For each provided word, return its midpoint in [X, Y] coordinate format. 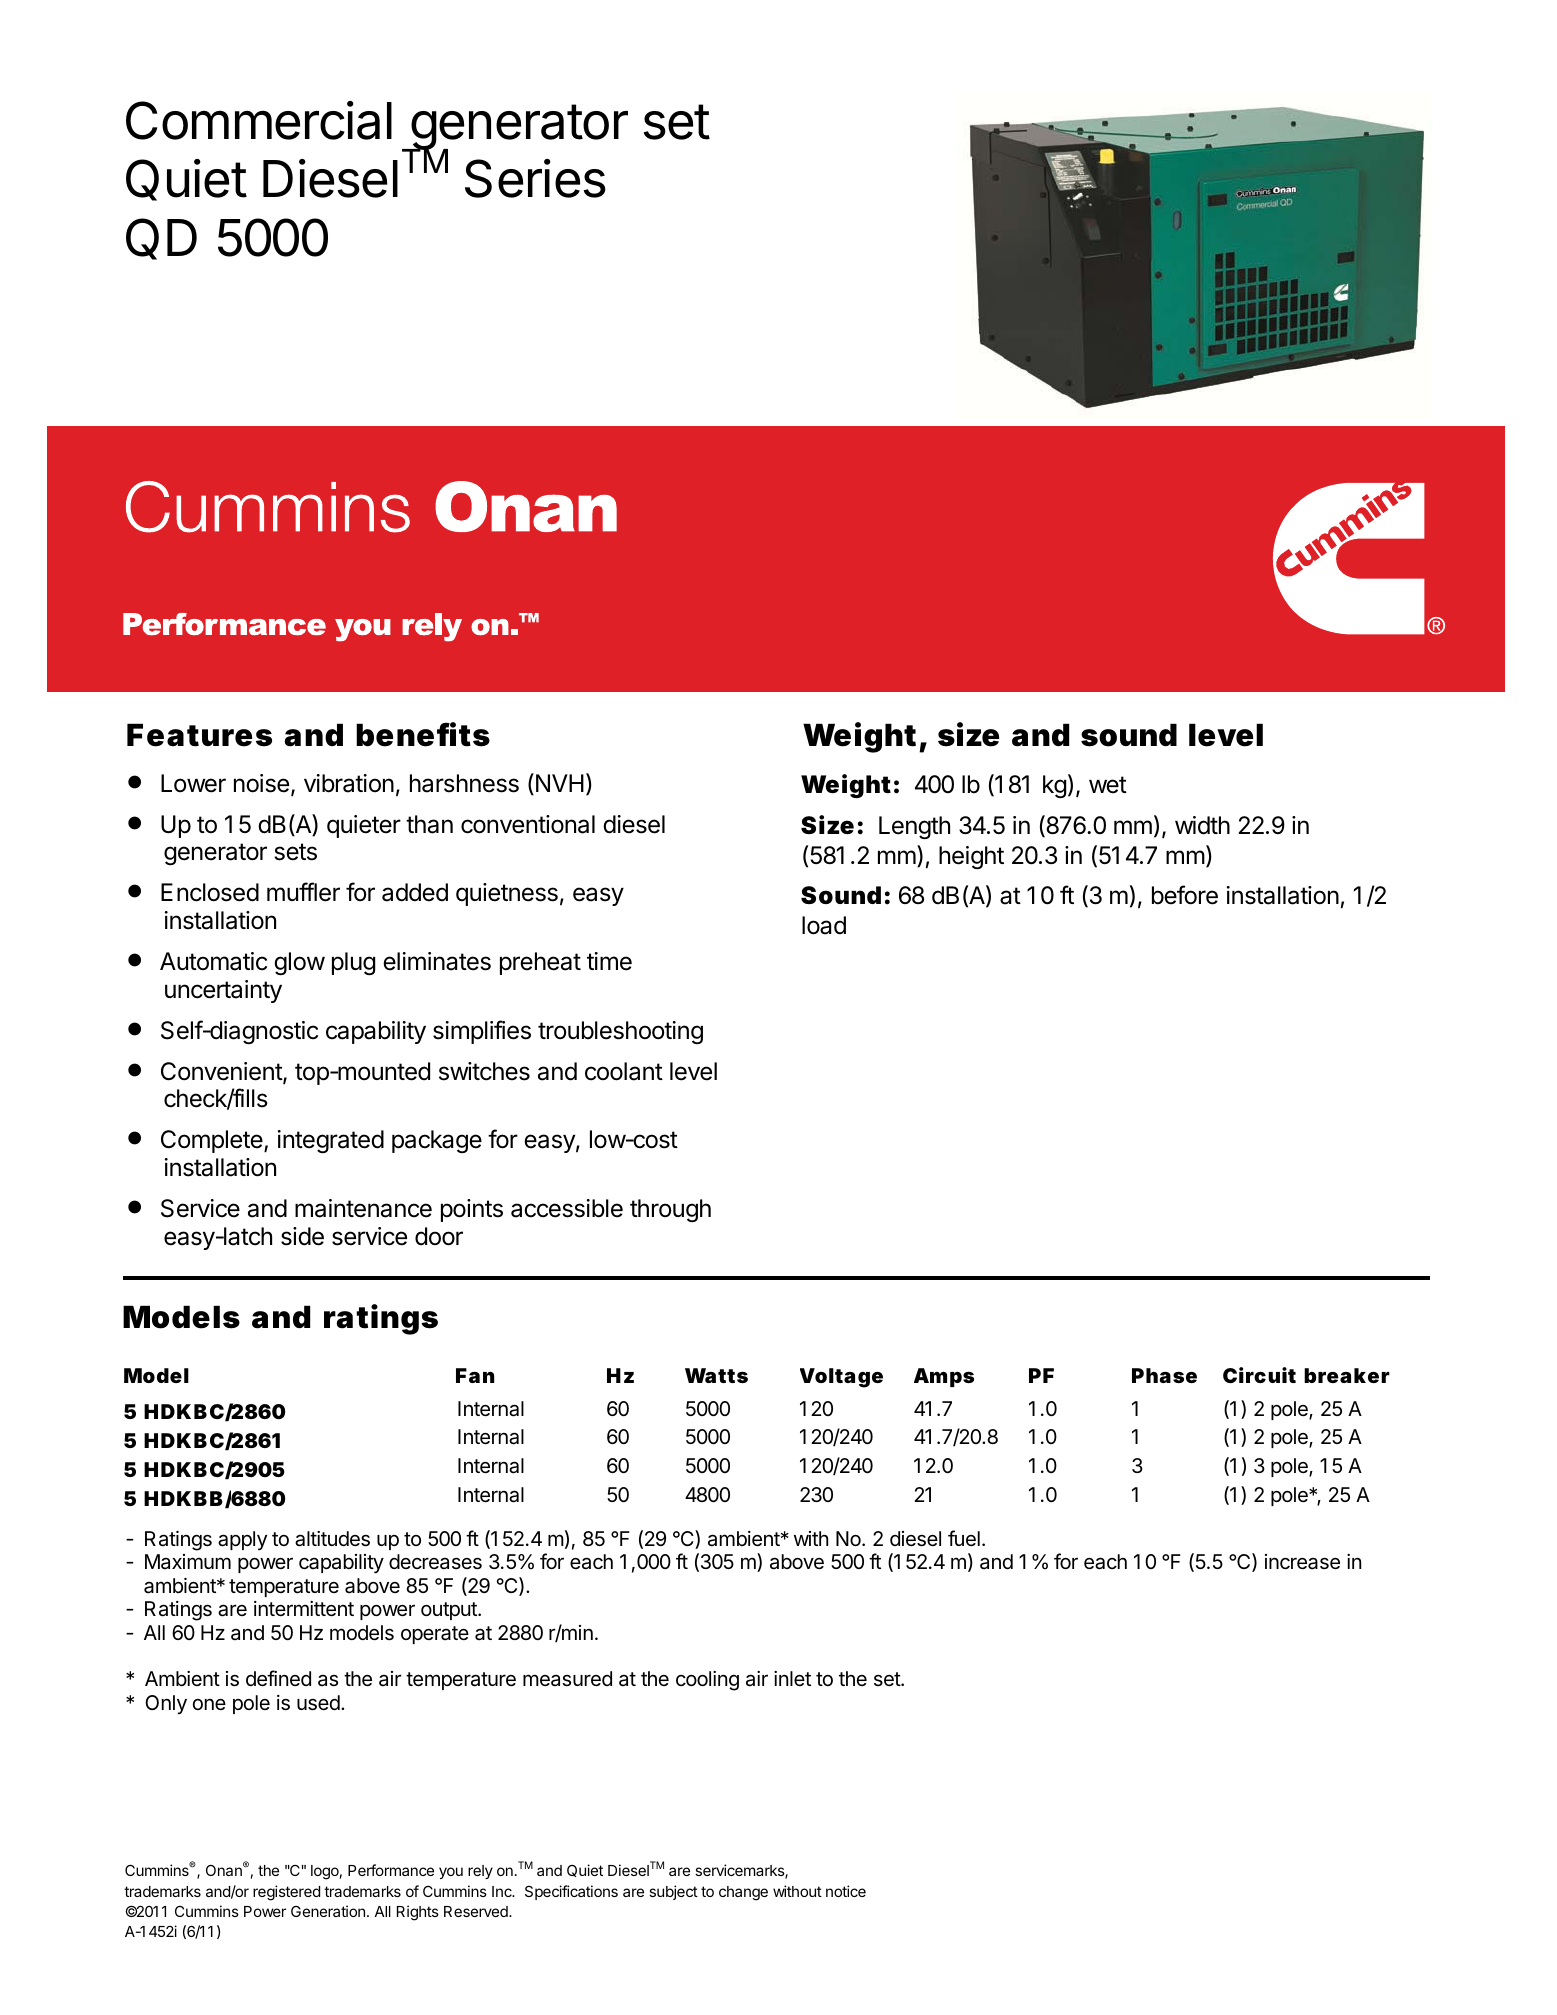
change [743, 1893]
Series [535, 178]
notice [846, 1891]
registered [286, 1893]
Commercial [259, 120]
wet [1108, 785]
